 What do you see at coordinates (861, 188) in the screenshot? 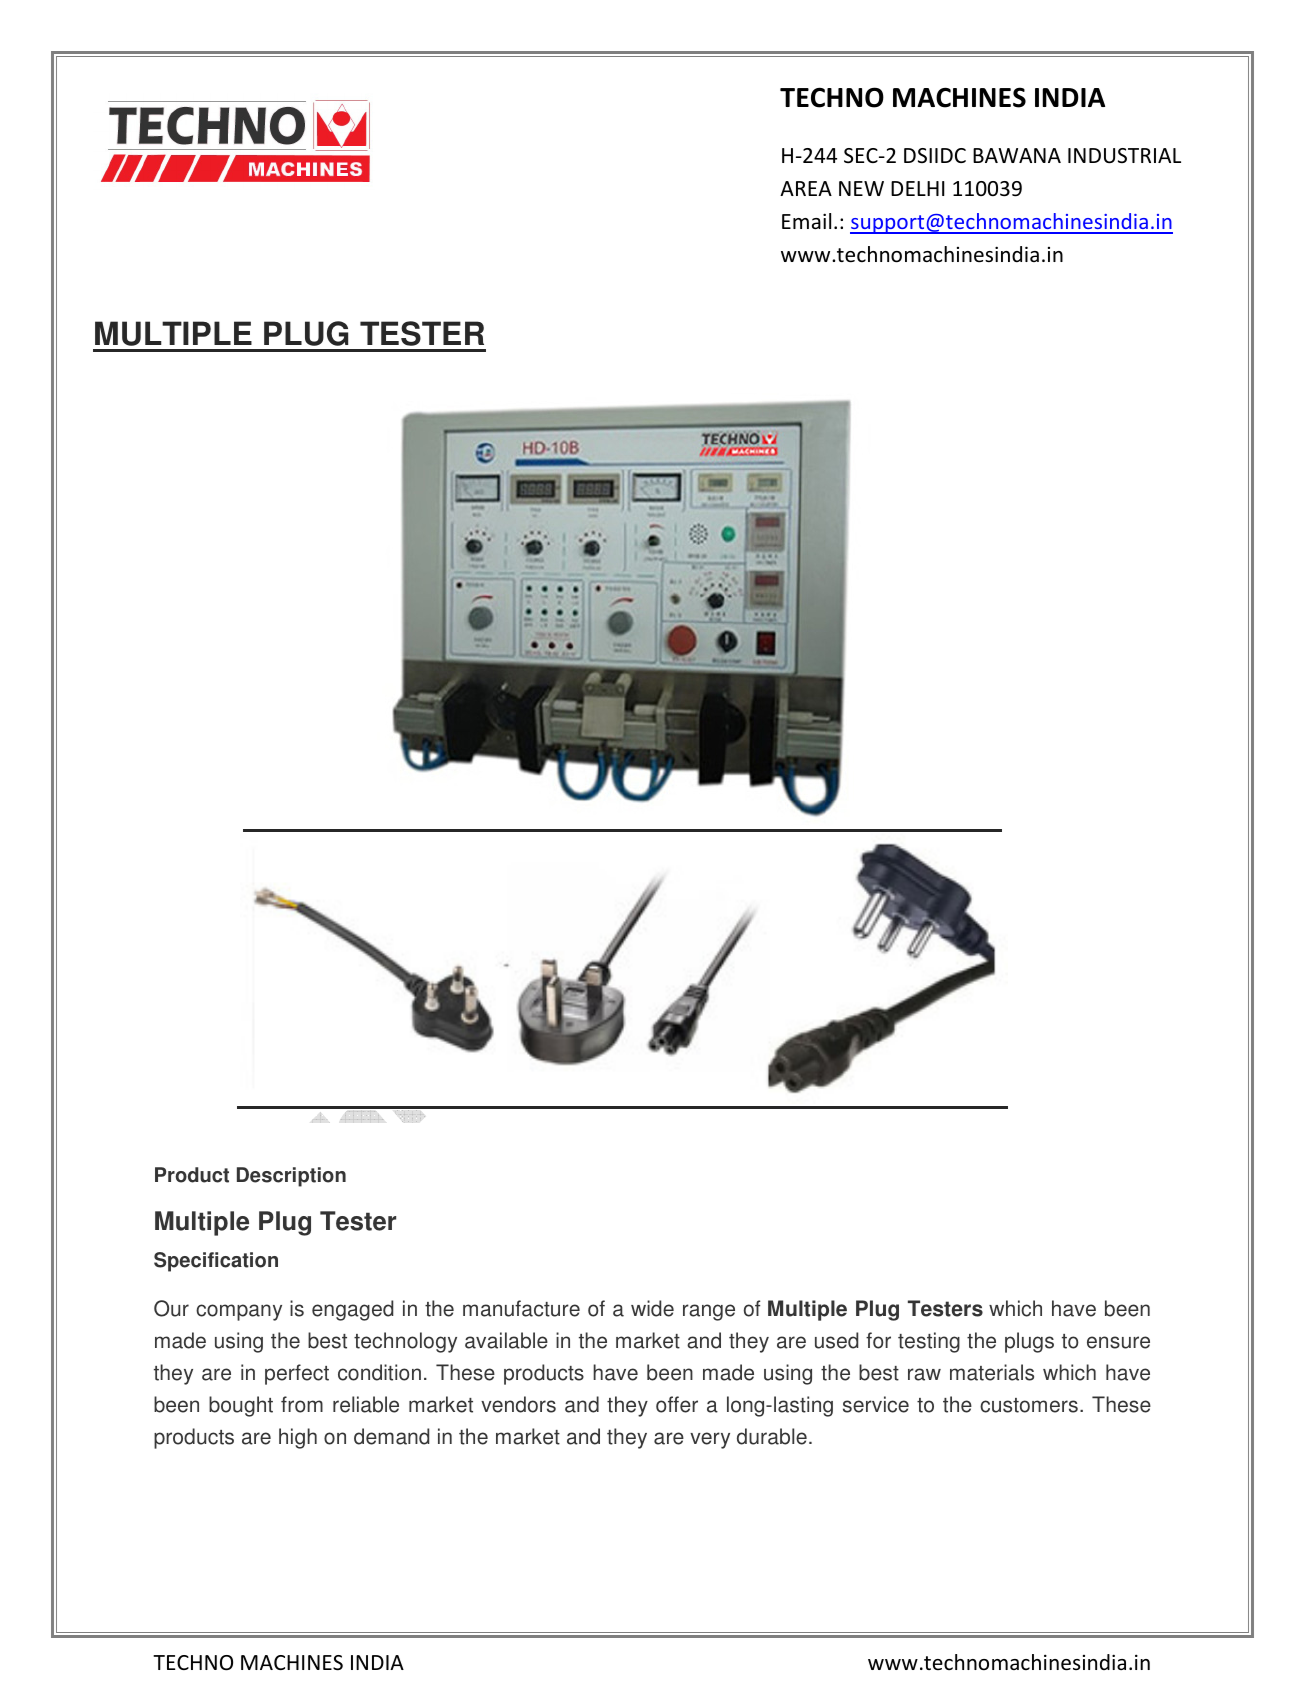
I see `NEW` at bounding box center [861, 188].
